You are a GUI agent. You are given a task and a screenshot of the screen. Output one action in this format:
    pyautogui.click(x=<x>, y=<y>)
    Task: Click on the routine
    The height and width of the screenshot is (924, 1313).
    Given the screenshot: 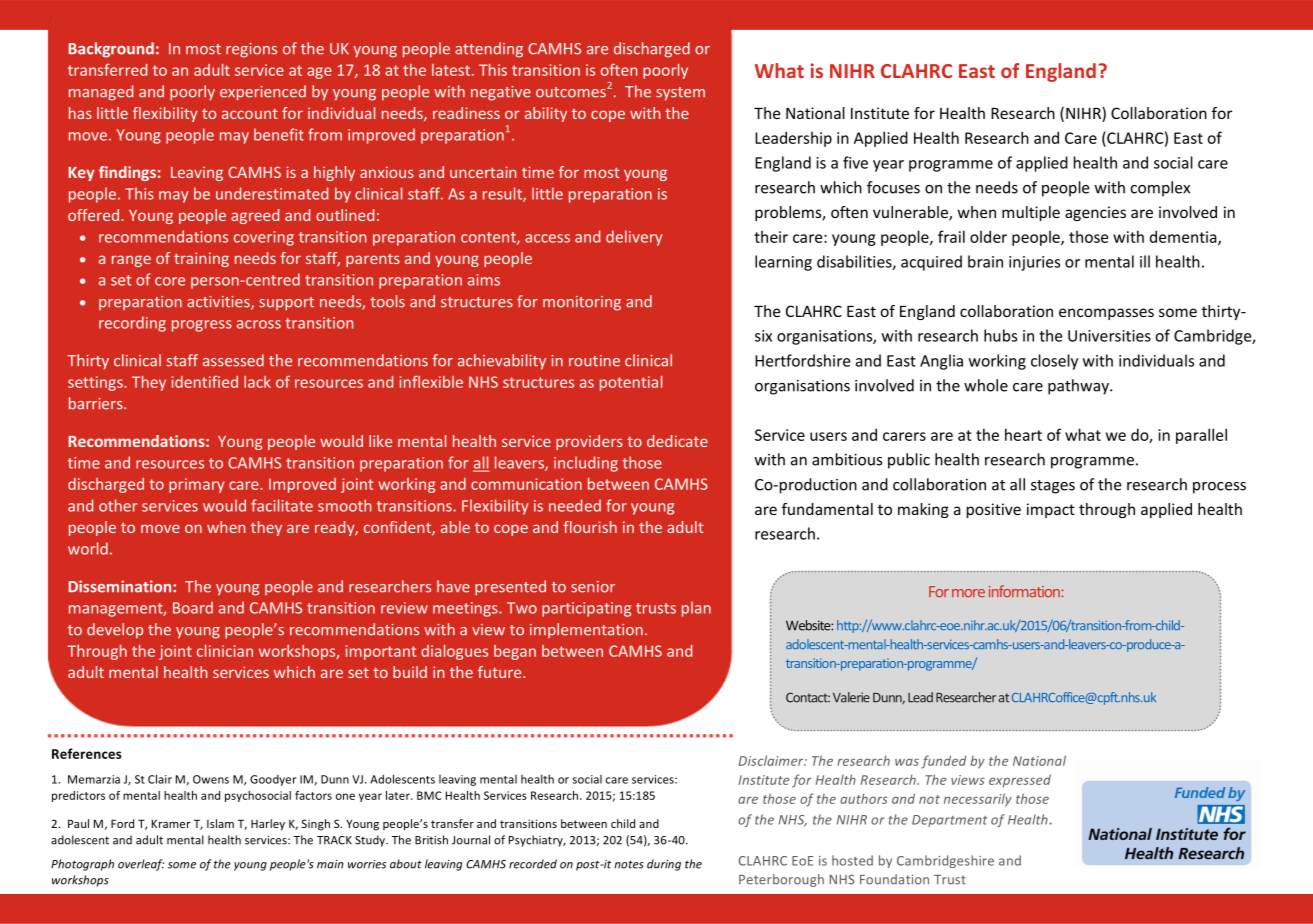 What is the action you would take?
    pyautogui.click(x=594, y=361)
